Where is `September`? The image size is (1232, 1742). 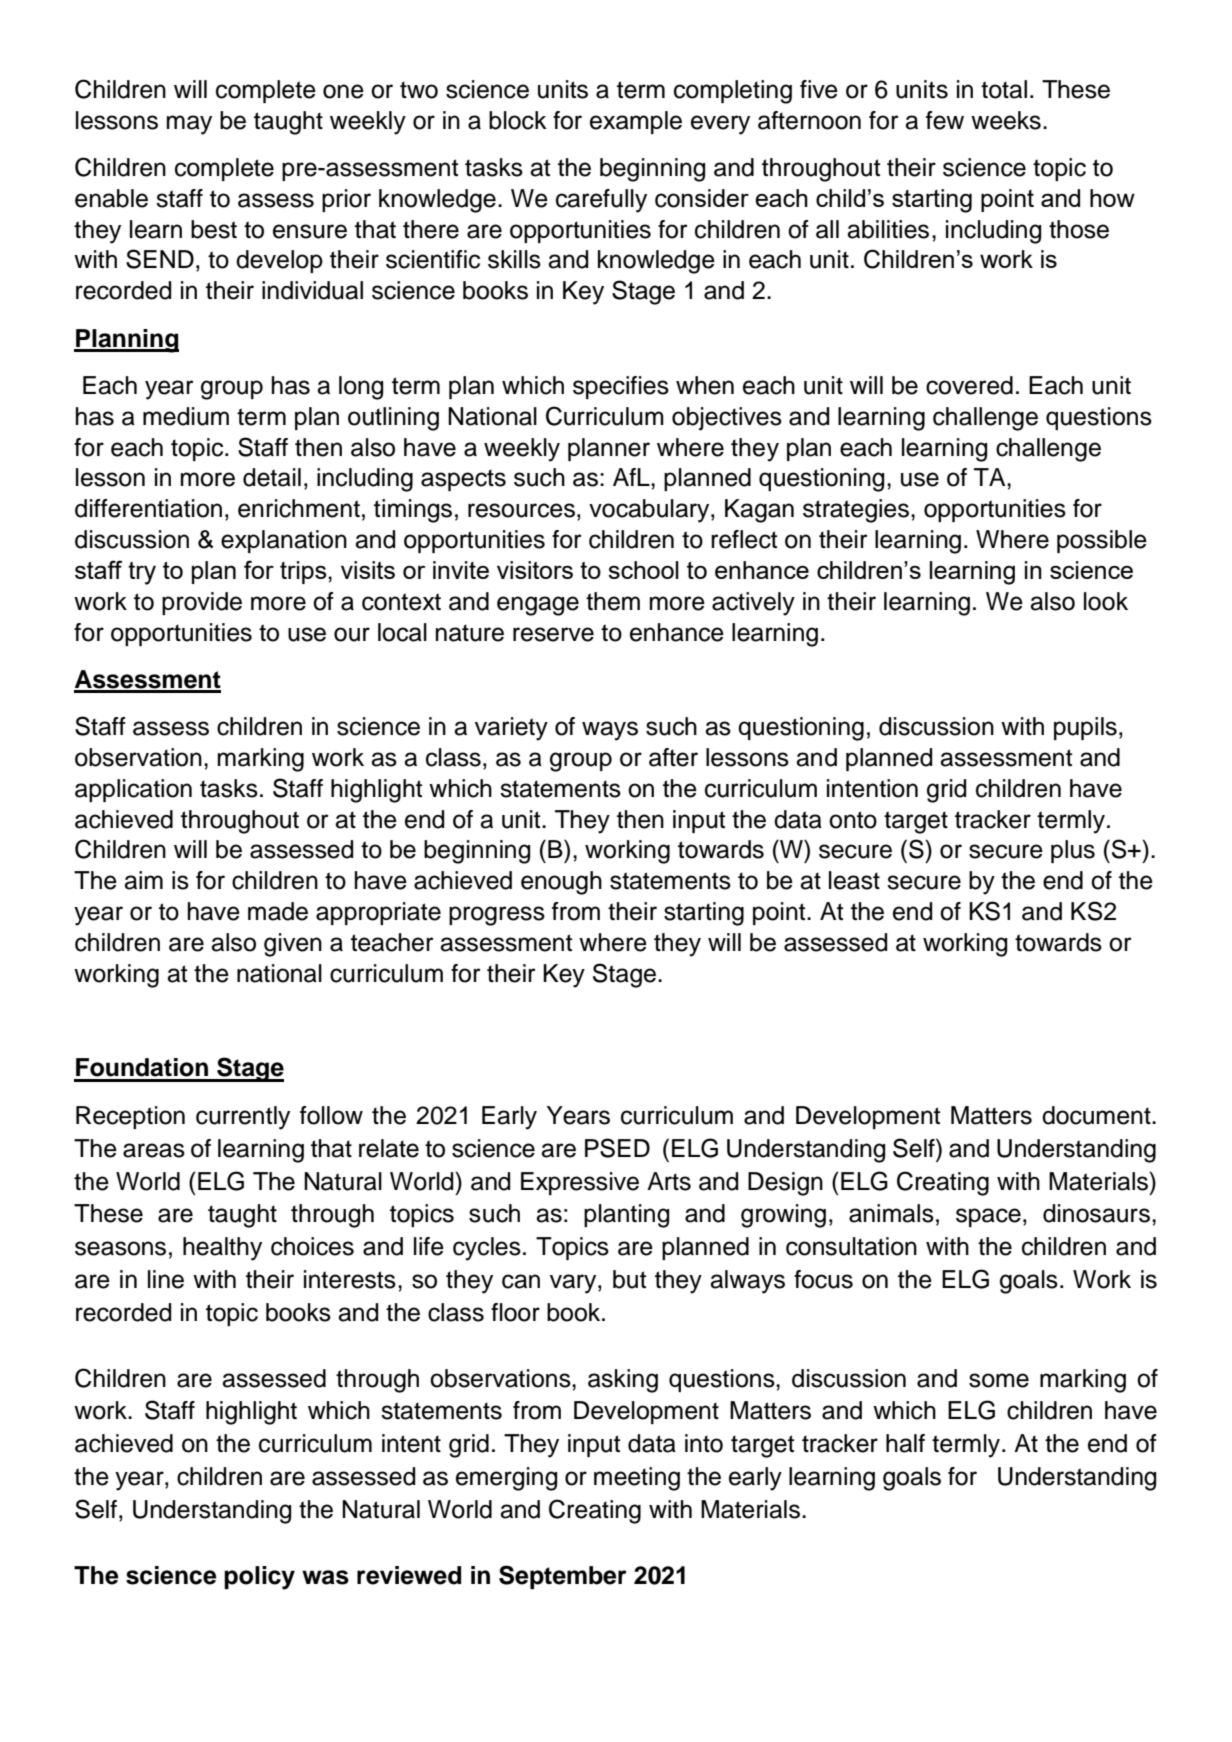
September is located at coordinates (563, 1577).
